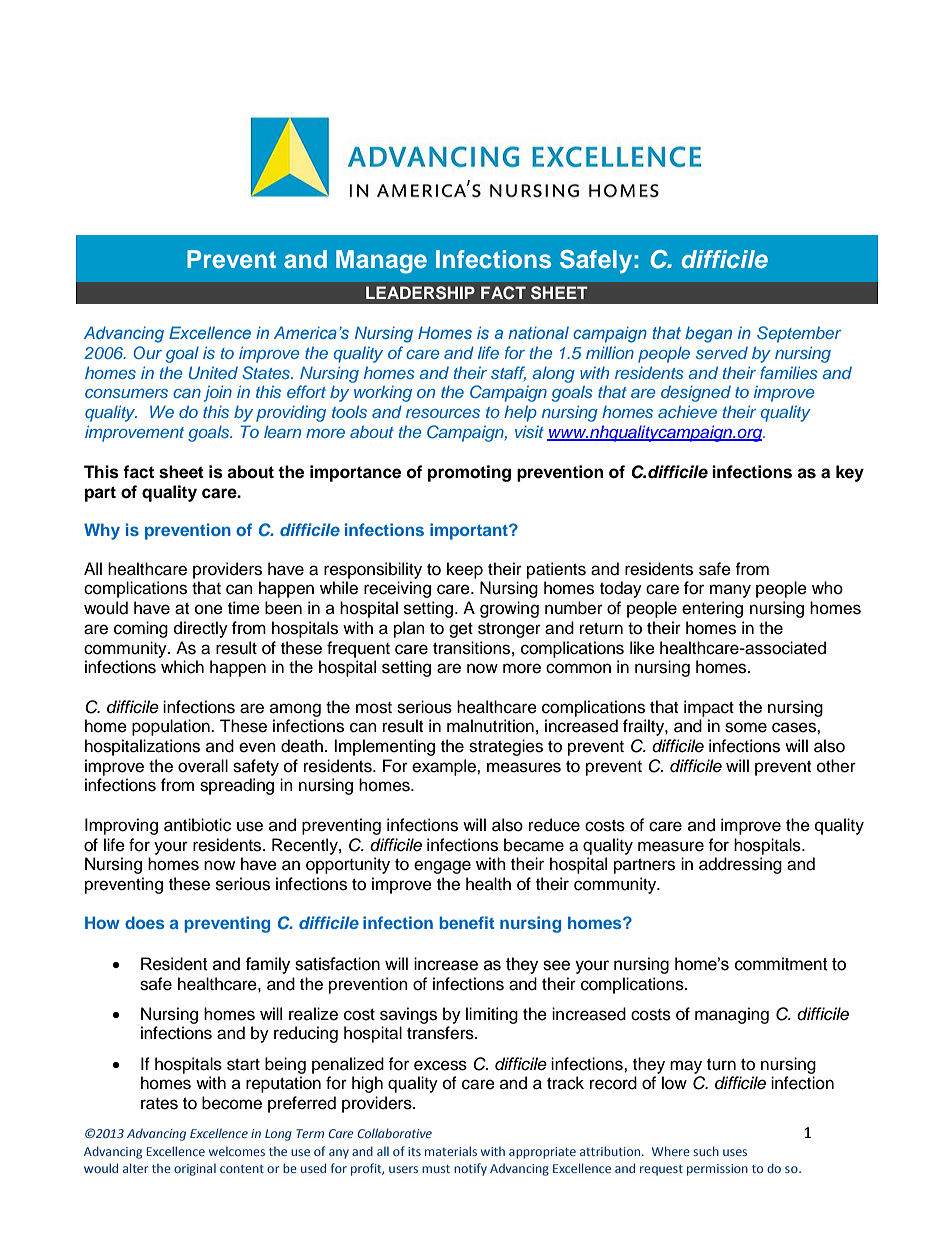  I want to click on some, so click(746, 727).
